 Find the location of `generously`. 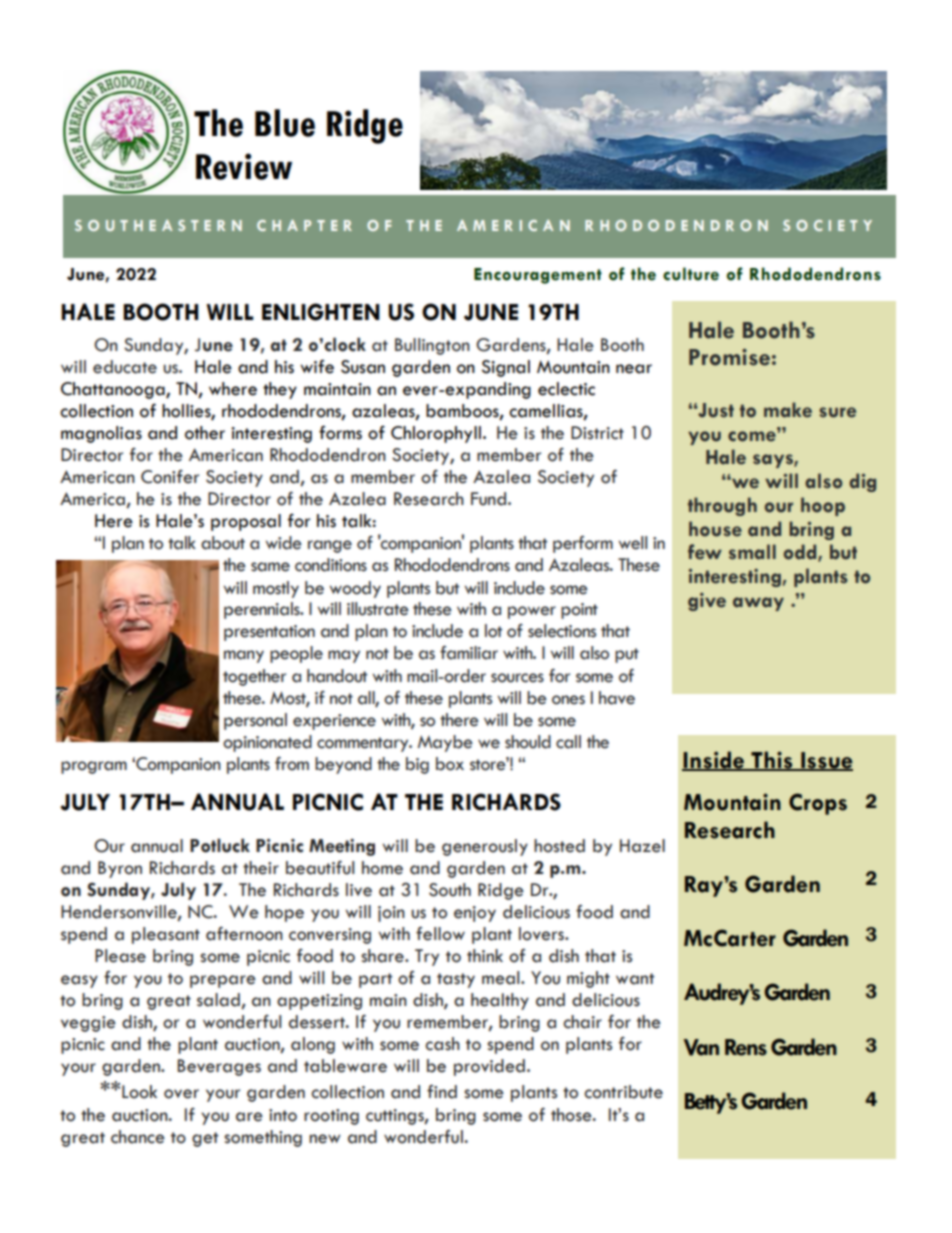

generously is located at coordinates (485, 847).
